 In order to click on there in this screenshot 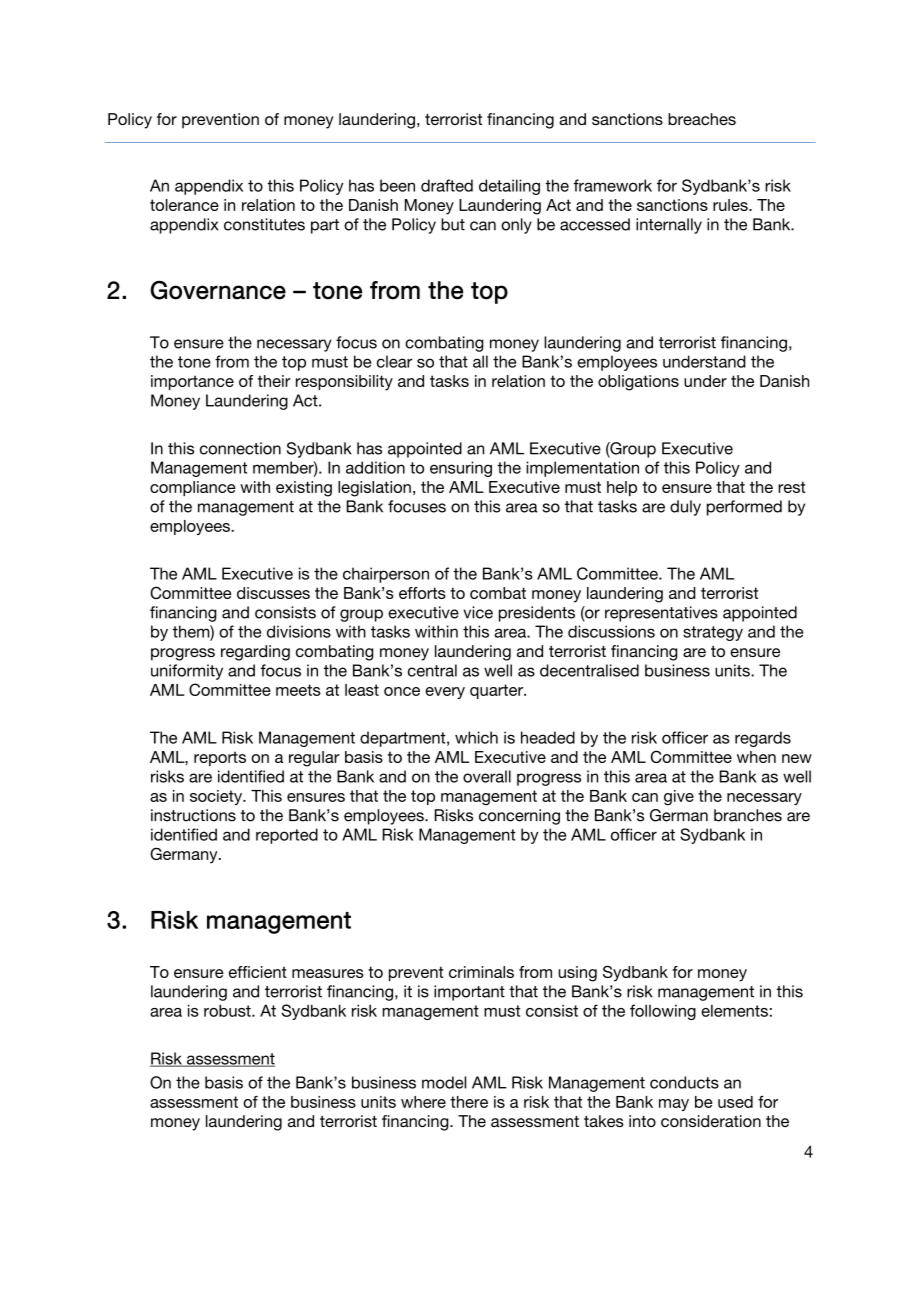, I will do `click(469, 1102)`.
